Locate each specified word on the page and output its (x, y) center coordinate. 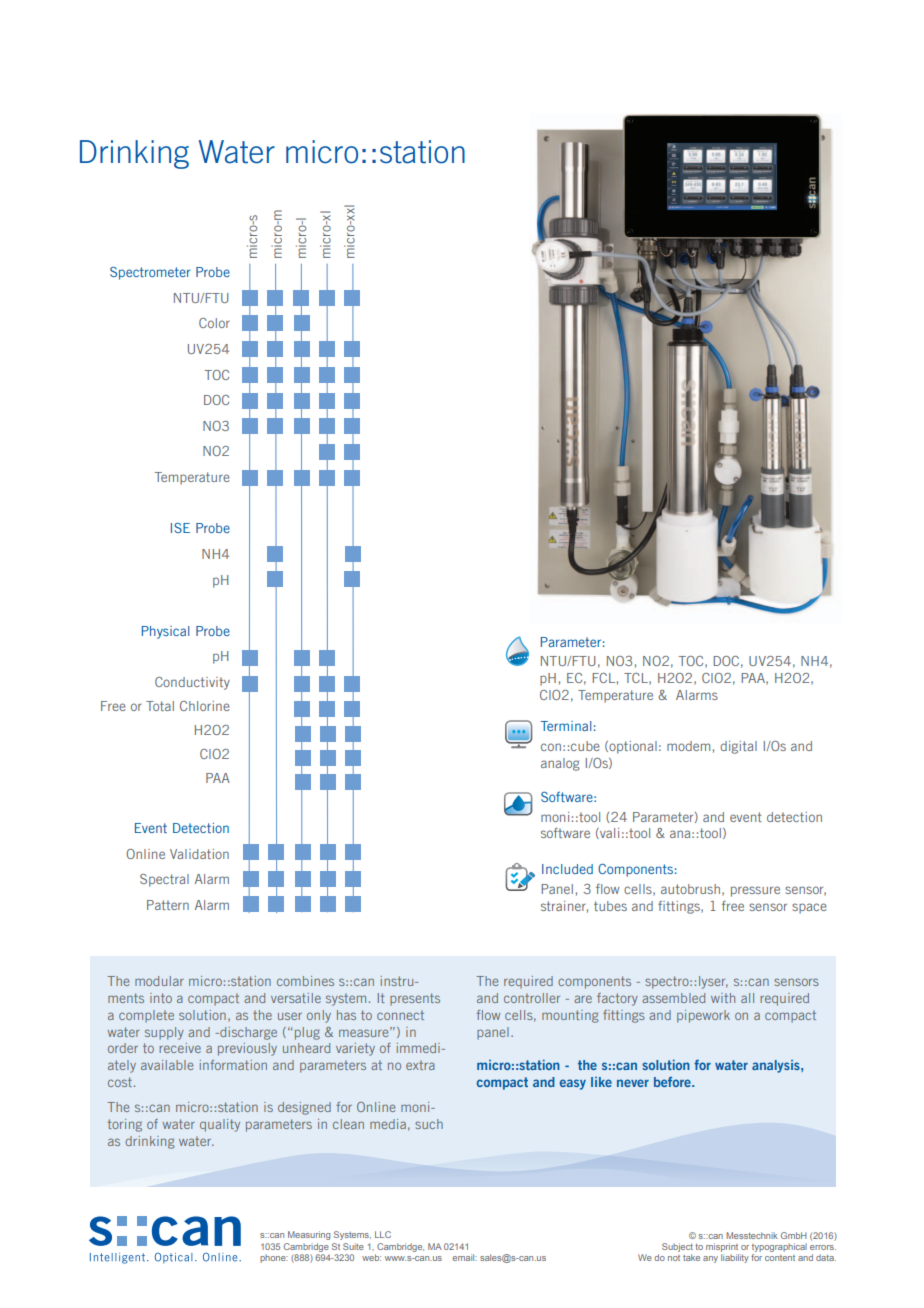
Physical (166, 632)
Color (214, 323)
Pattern (168, 905)
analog (560, 764)
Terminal (566, 726)
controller (532, 998)
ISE (180, 528)
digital (738, 747)
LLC (383, 1234)
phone (274, 1258)
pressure (755, 891)
